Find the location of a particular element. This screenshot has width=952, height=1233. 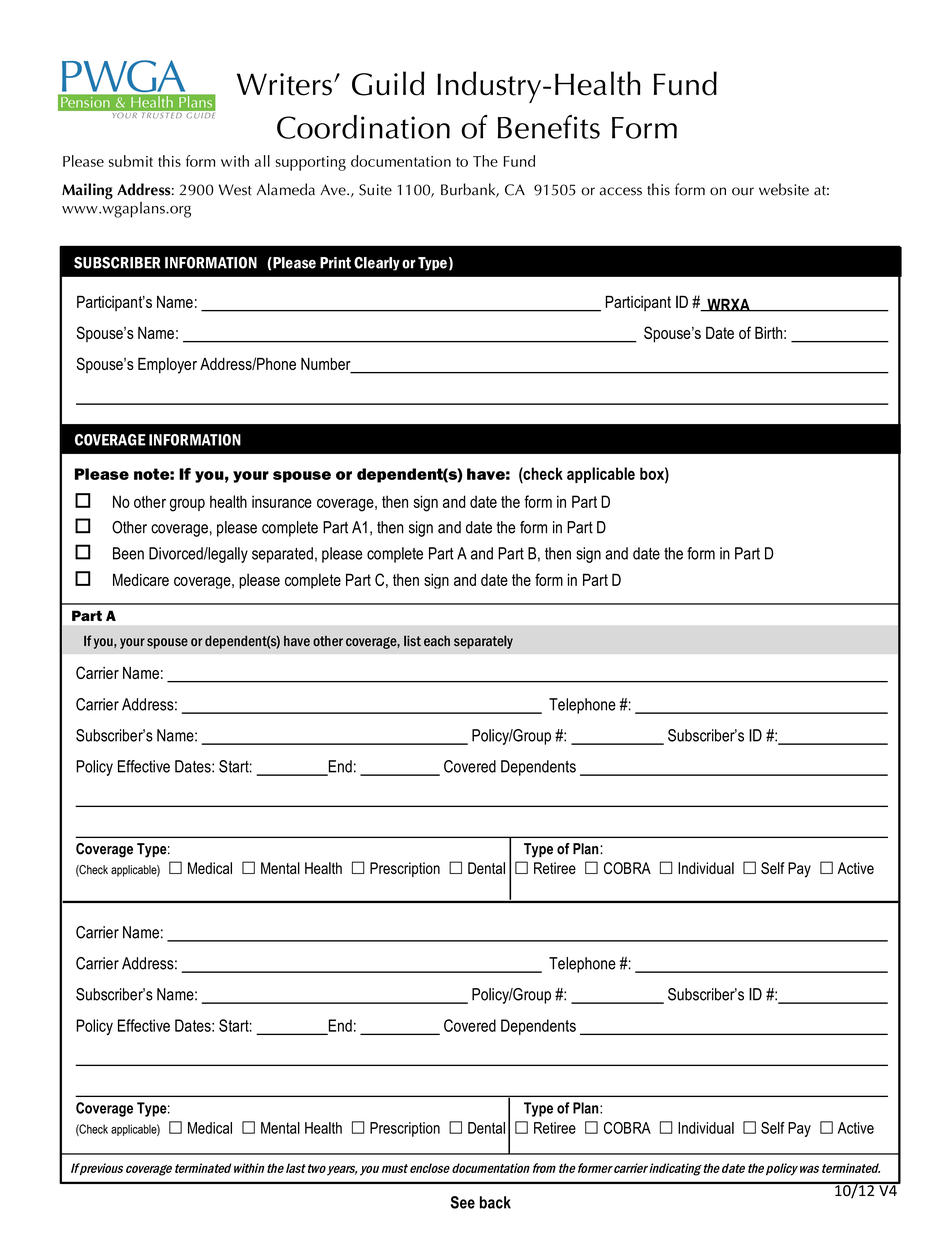

Guild is located at coordinates (388, 83).
